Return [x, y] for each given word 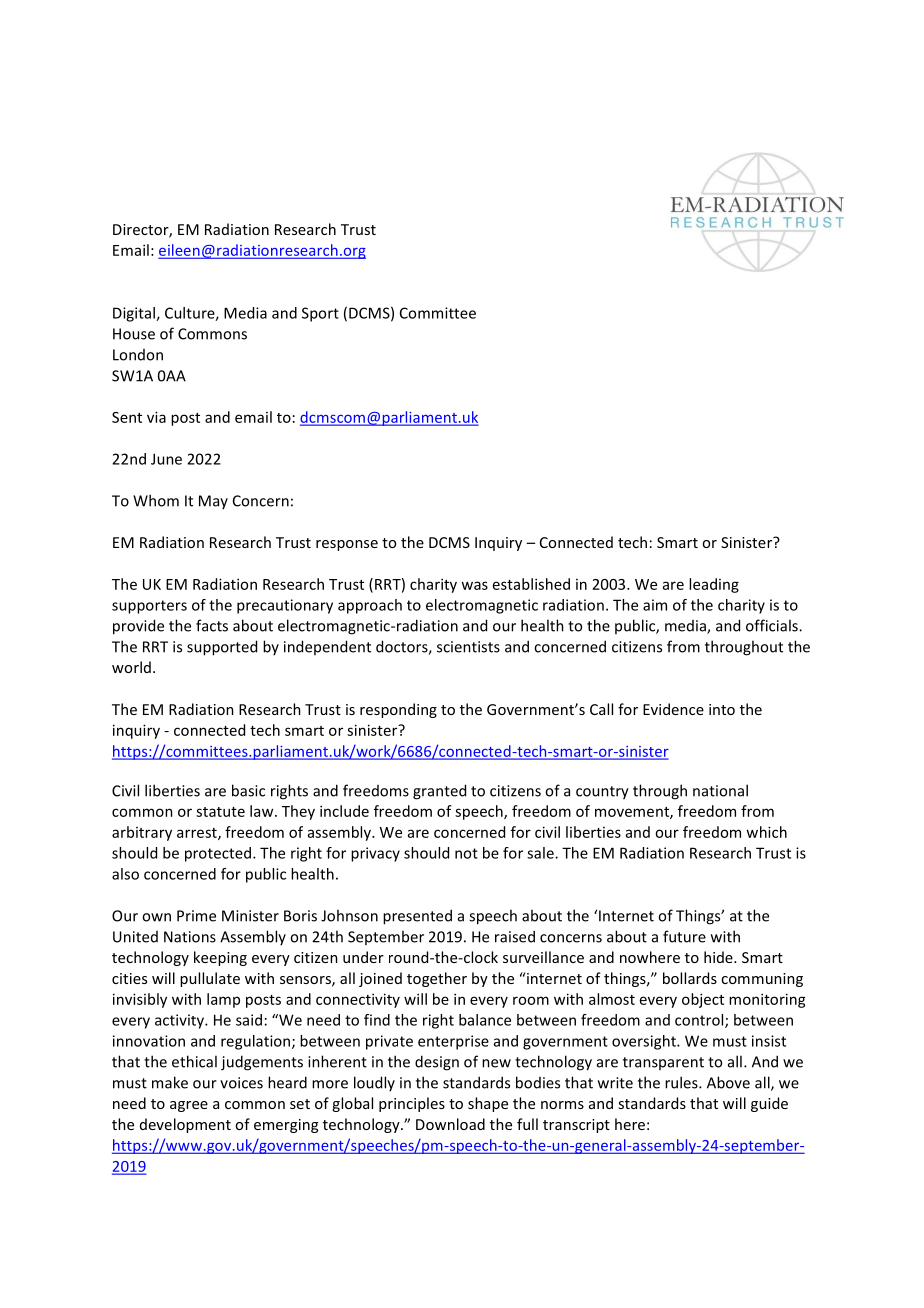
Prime [196, 916]
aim [655, 605]
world [131, 667]
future [684, 936]
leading [714, 585]
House [134, 334]
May [213, 502]
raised [515, 936]
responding [398, 710]
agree [189, 1106]
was [474, 585]
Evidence [673, 709]
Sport [320, 314]
